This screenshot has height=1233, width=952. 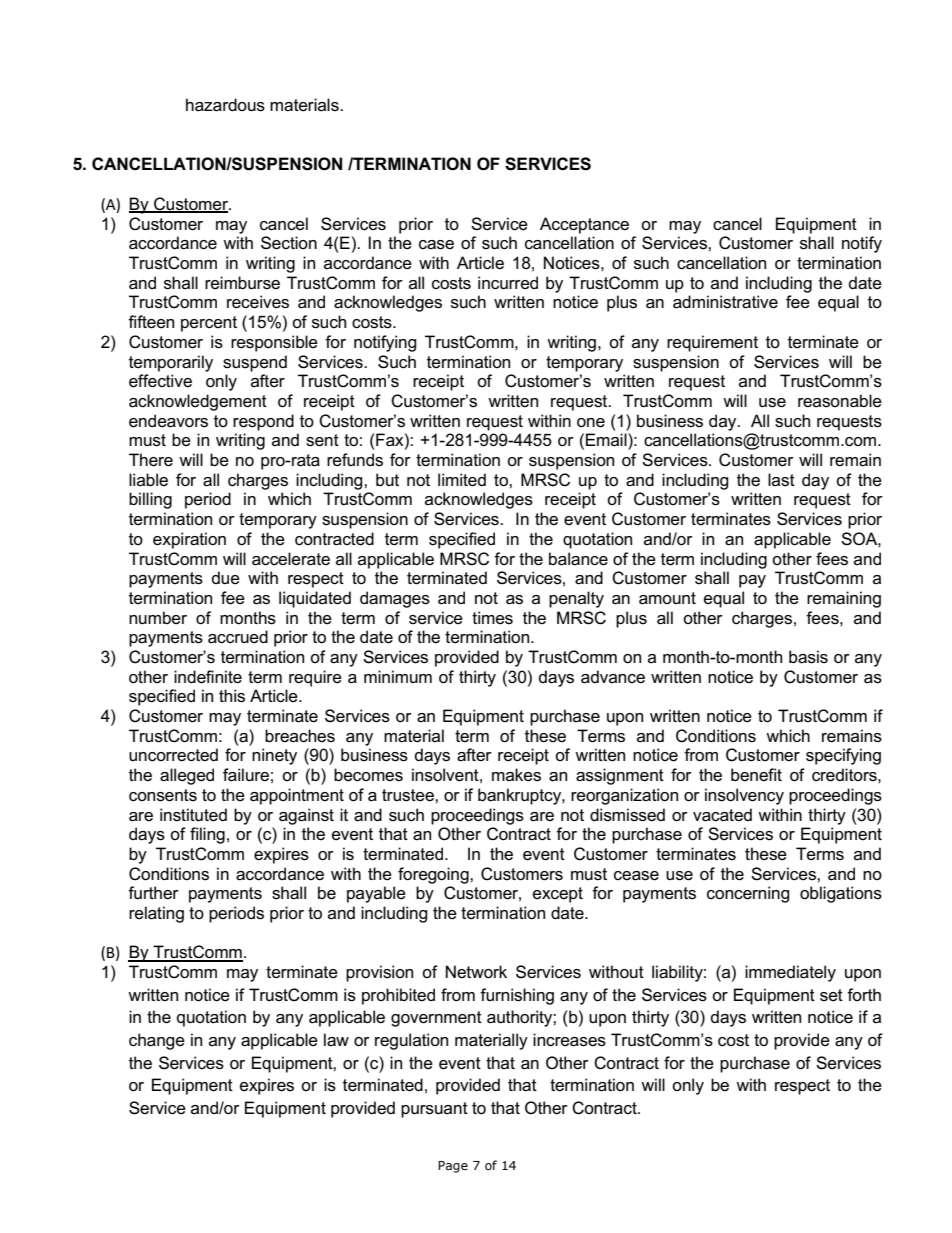 I want to click on administrative, so click(x=725, y=302).
